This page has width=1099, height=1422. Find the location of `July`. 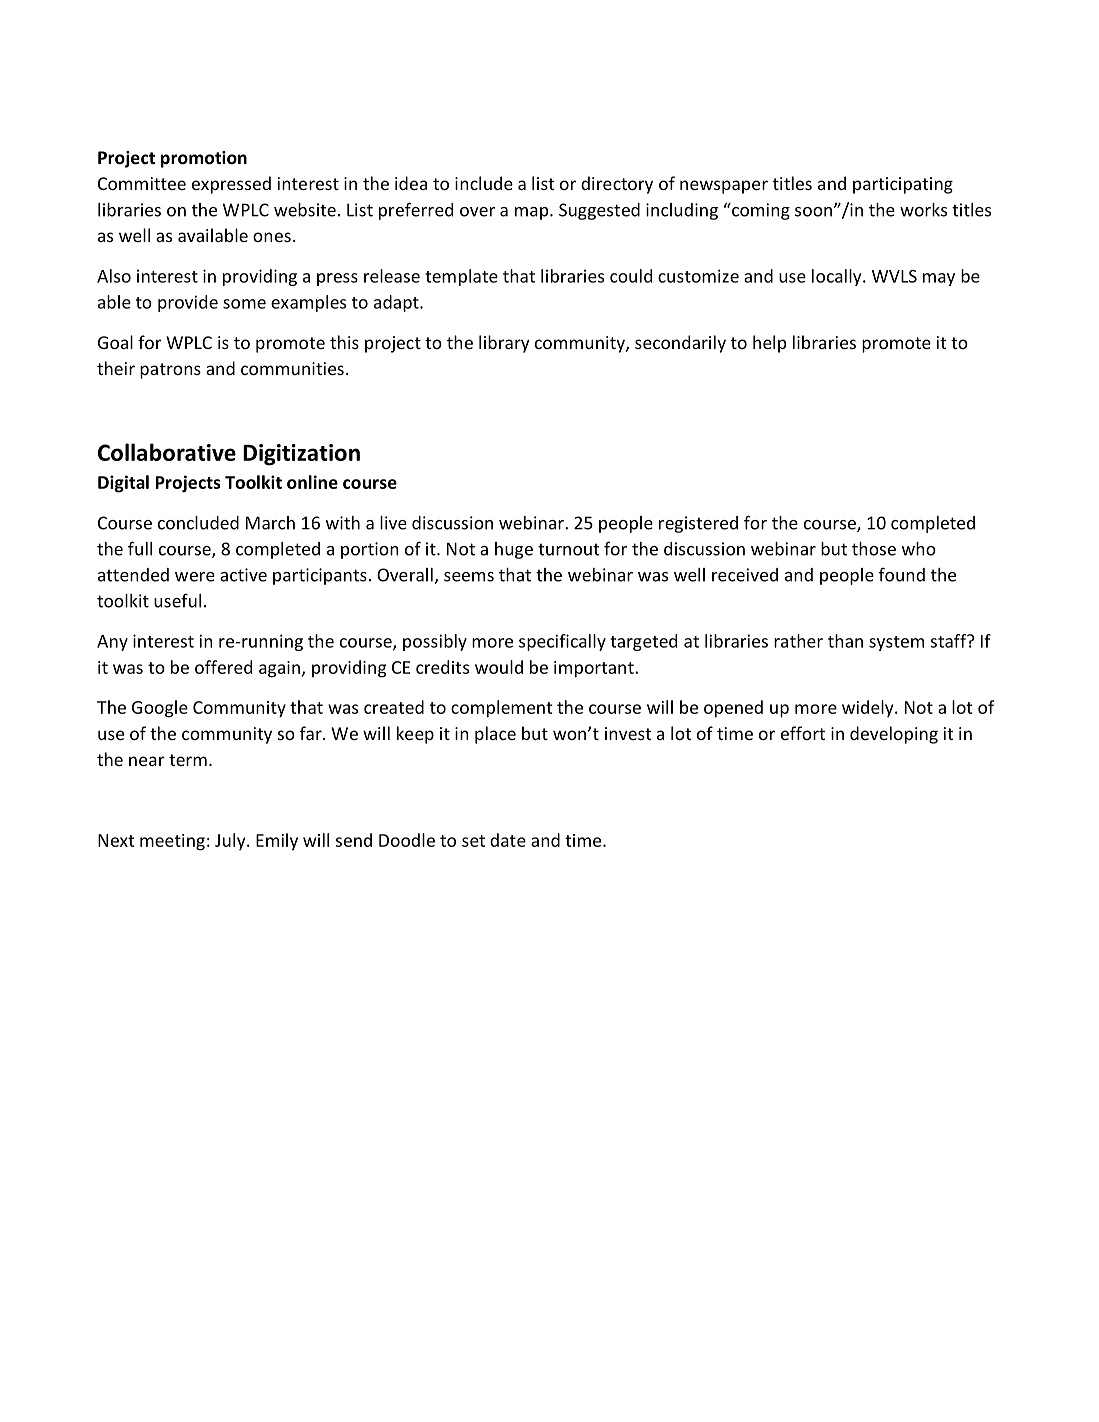

July is located at coordinates (231, 841).
